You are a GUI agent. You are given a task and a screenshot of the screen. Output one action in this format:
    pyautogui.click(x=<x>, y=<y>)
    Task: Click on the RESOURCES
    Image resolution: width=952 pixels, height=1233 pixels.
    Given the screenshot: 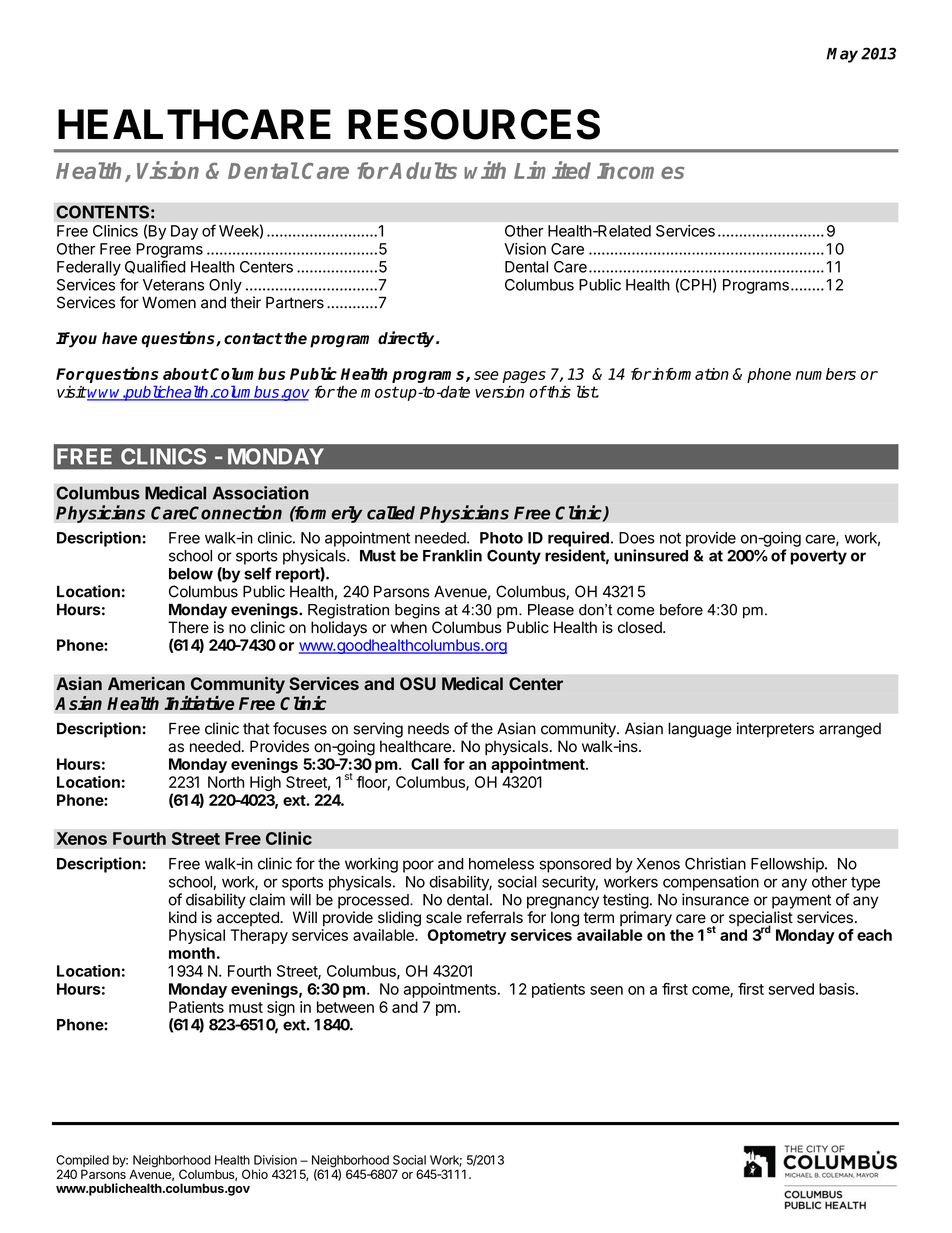 What is the action you would take?
    pyautogui.click(x=474, y=124)
